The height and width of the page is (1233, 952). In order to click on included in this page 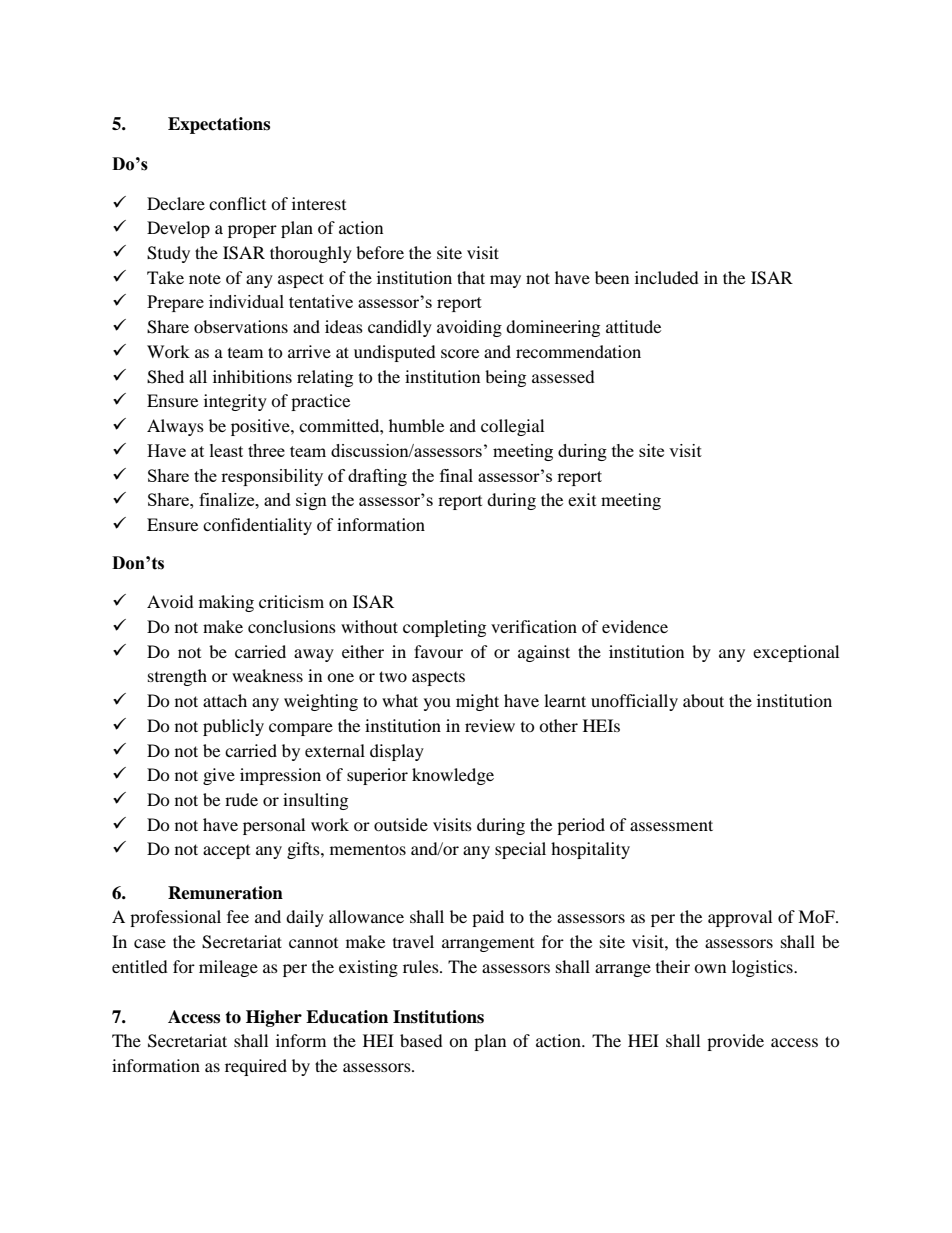, I will do `click(667, 277)`.
